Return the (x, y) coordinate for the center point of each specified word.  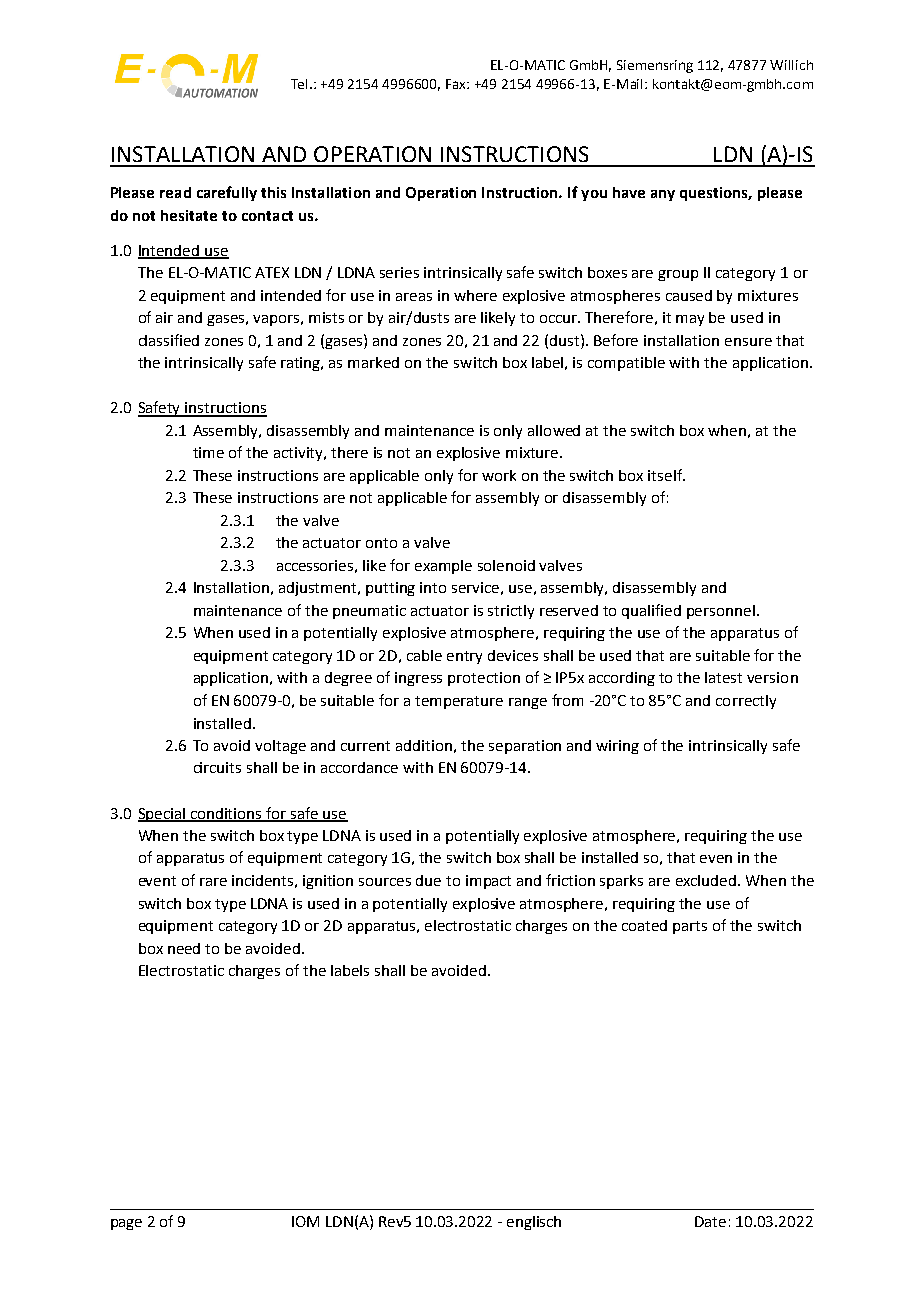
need (184, 948)
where (475, 295)
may (690, 320)
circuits (217, 767)
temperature (459, 702)
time (208, 452)
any (663, 195)
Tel (301, 84)
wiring (617, 747)
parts (690, 927)
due (428, 880)
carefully (227, 193)
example (443, 567)
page (126, 1224)
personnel (721, 612)
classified (169, 340)
